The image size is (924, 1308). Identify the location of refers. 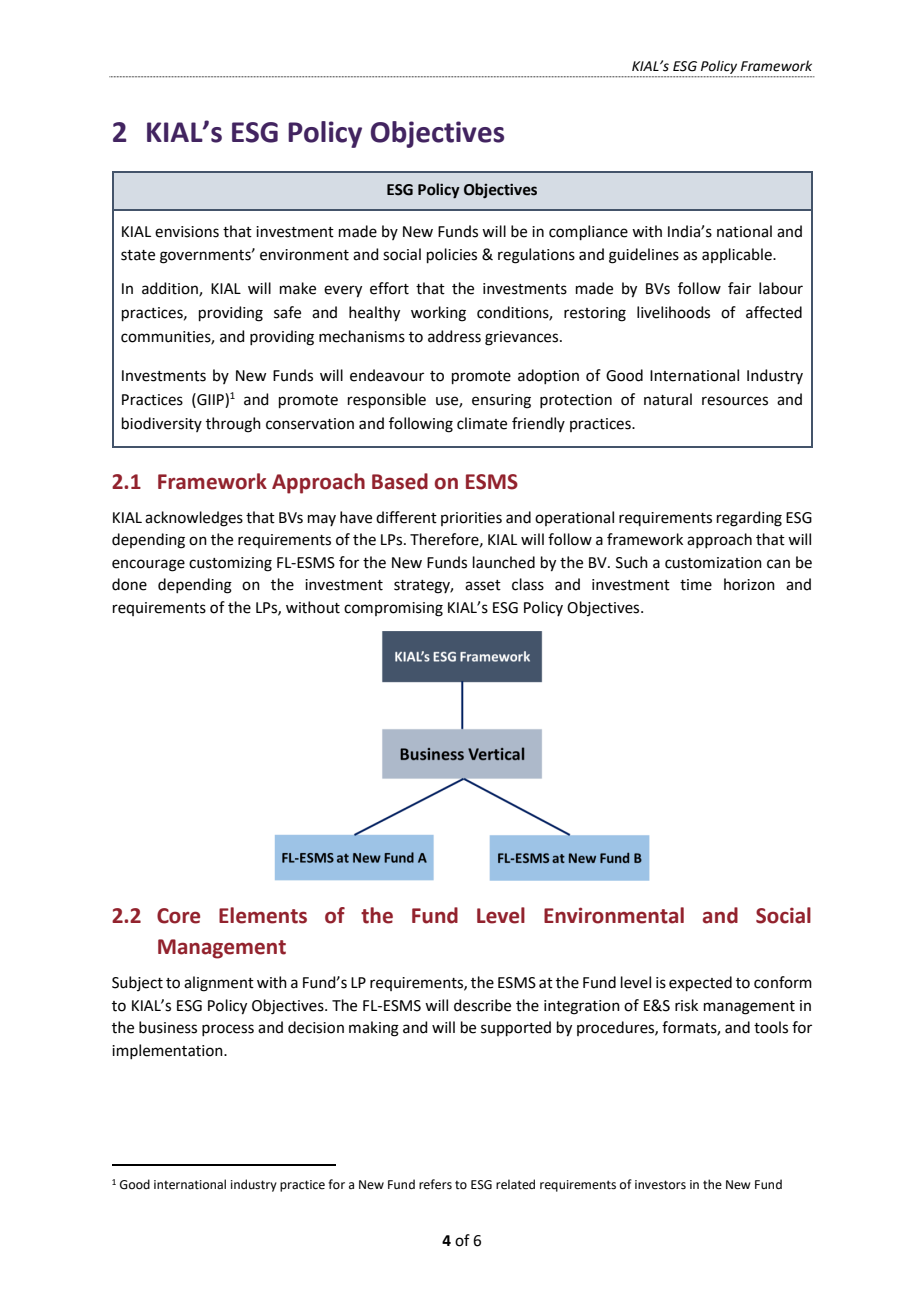
(435, 1184).
